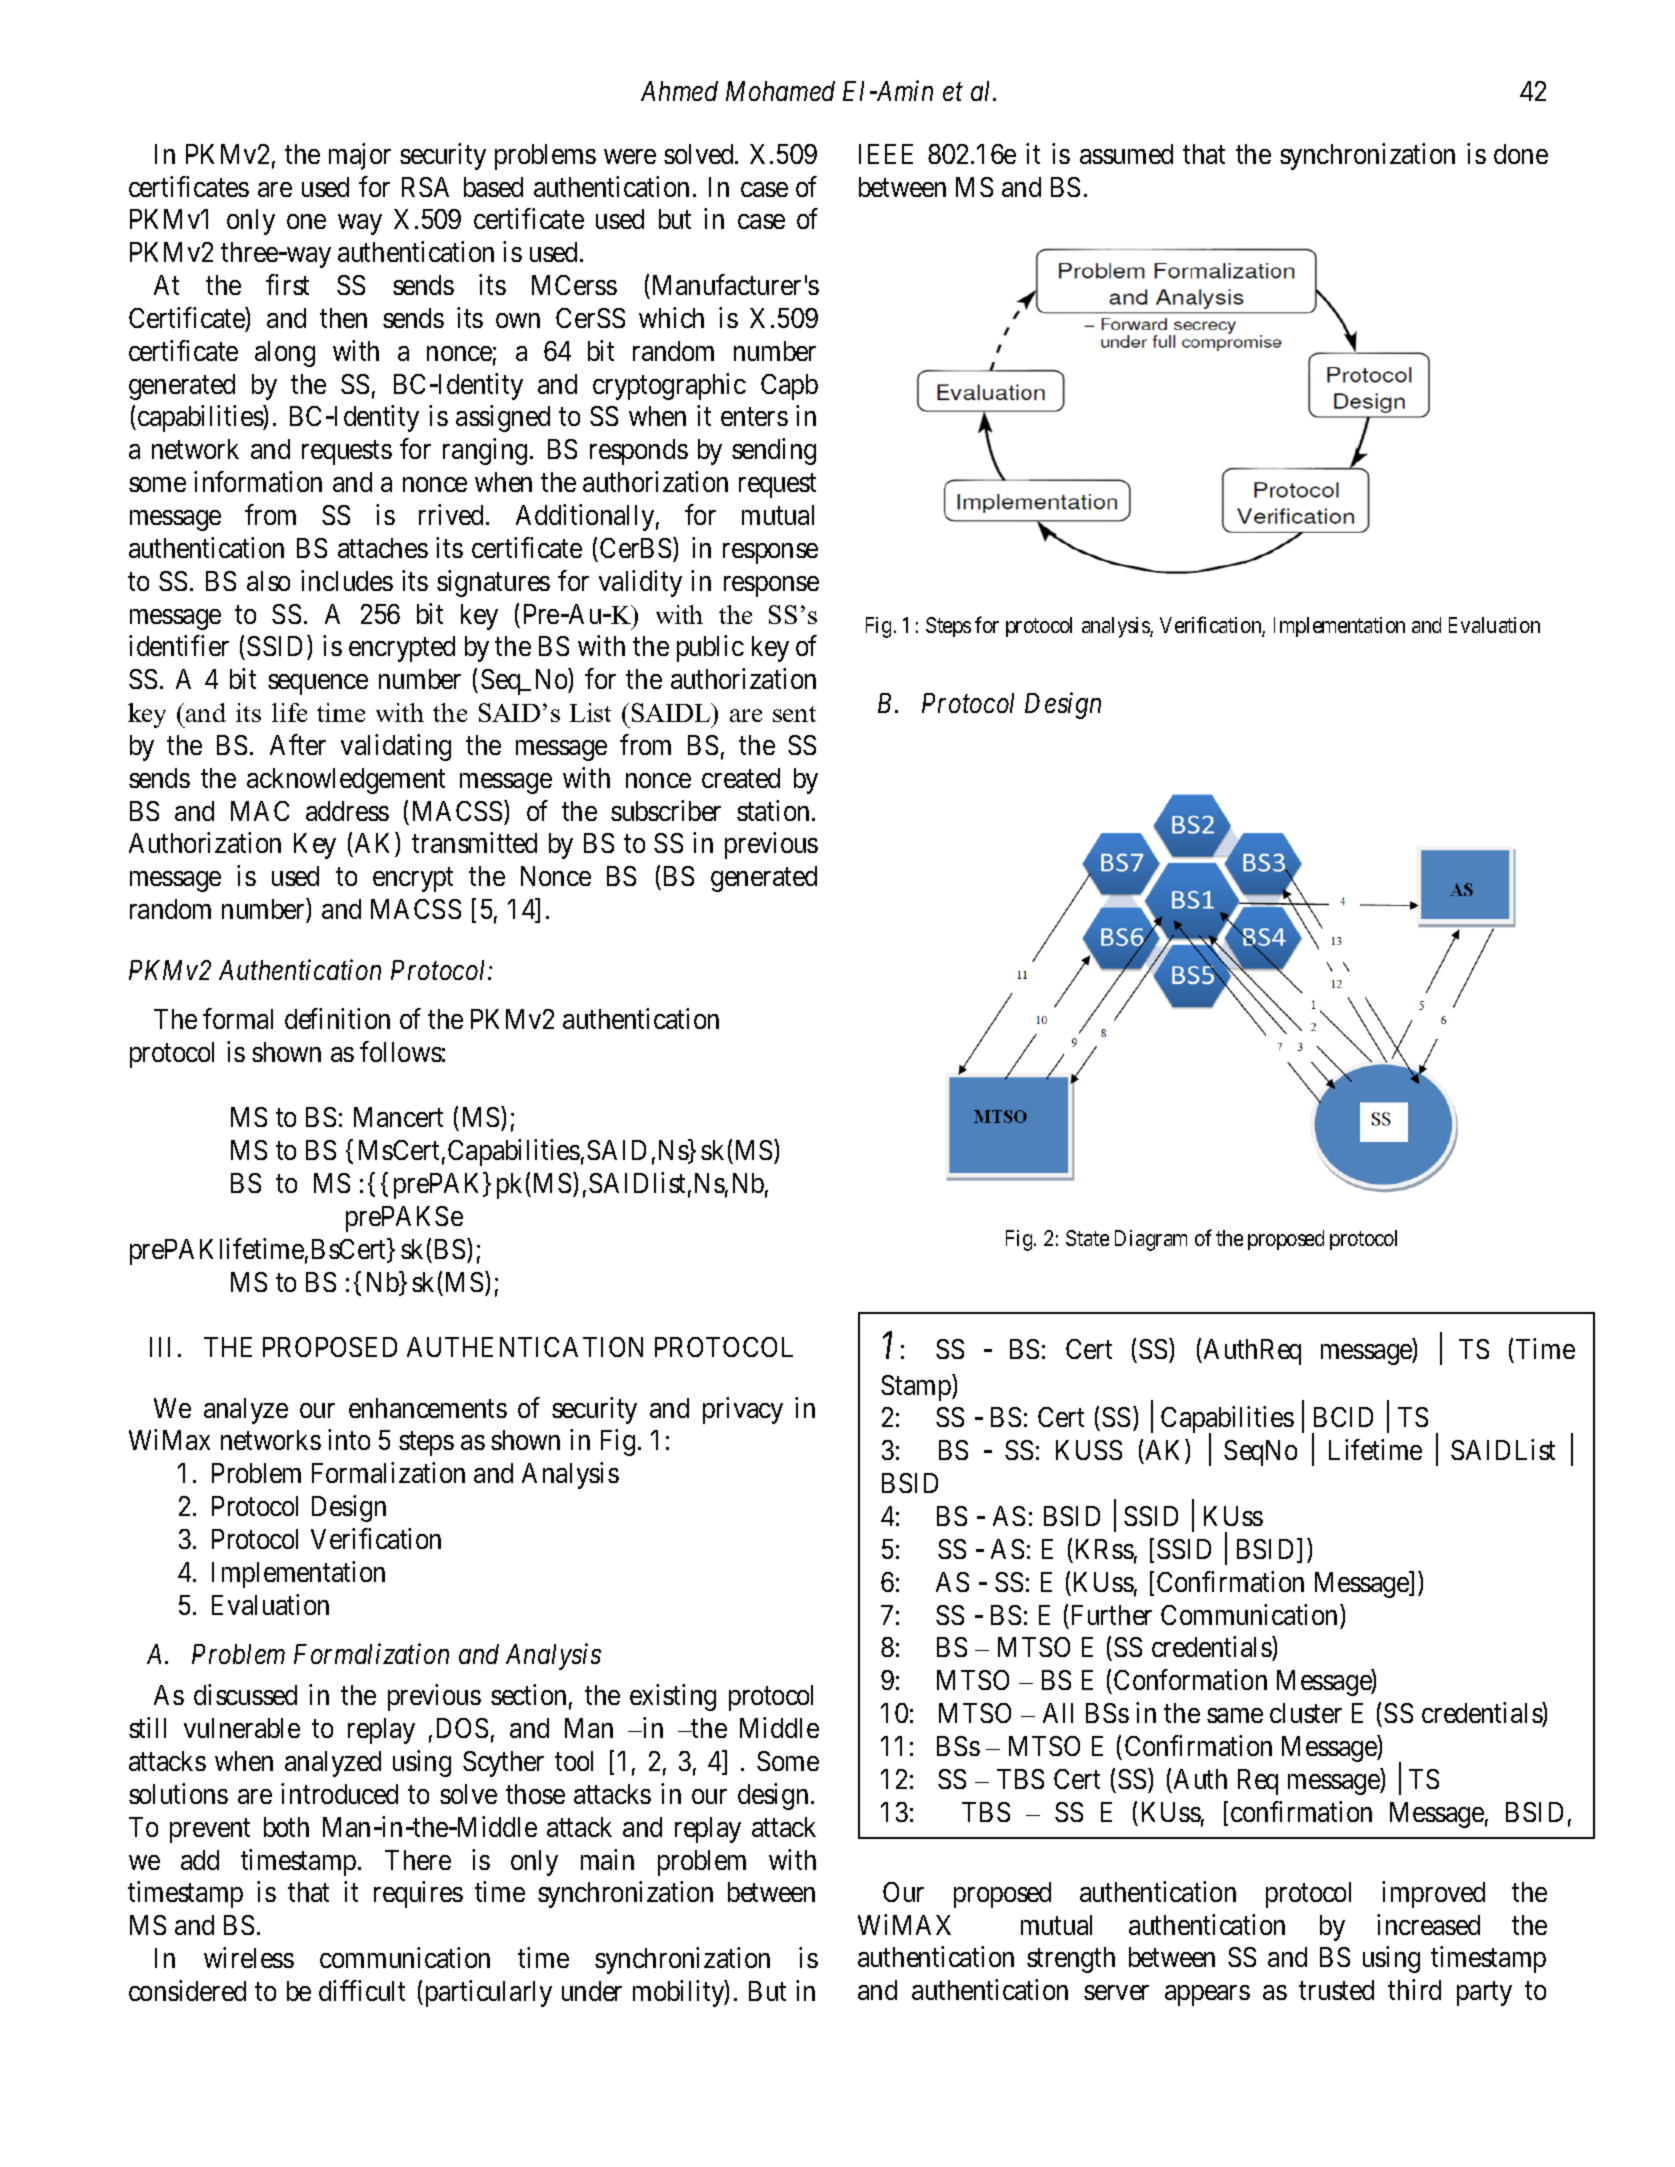  Describe the element at coordinates (347, 580) in the screenshot. I see `includes` at that location.
